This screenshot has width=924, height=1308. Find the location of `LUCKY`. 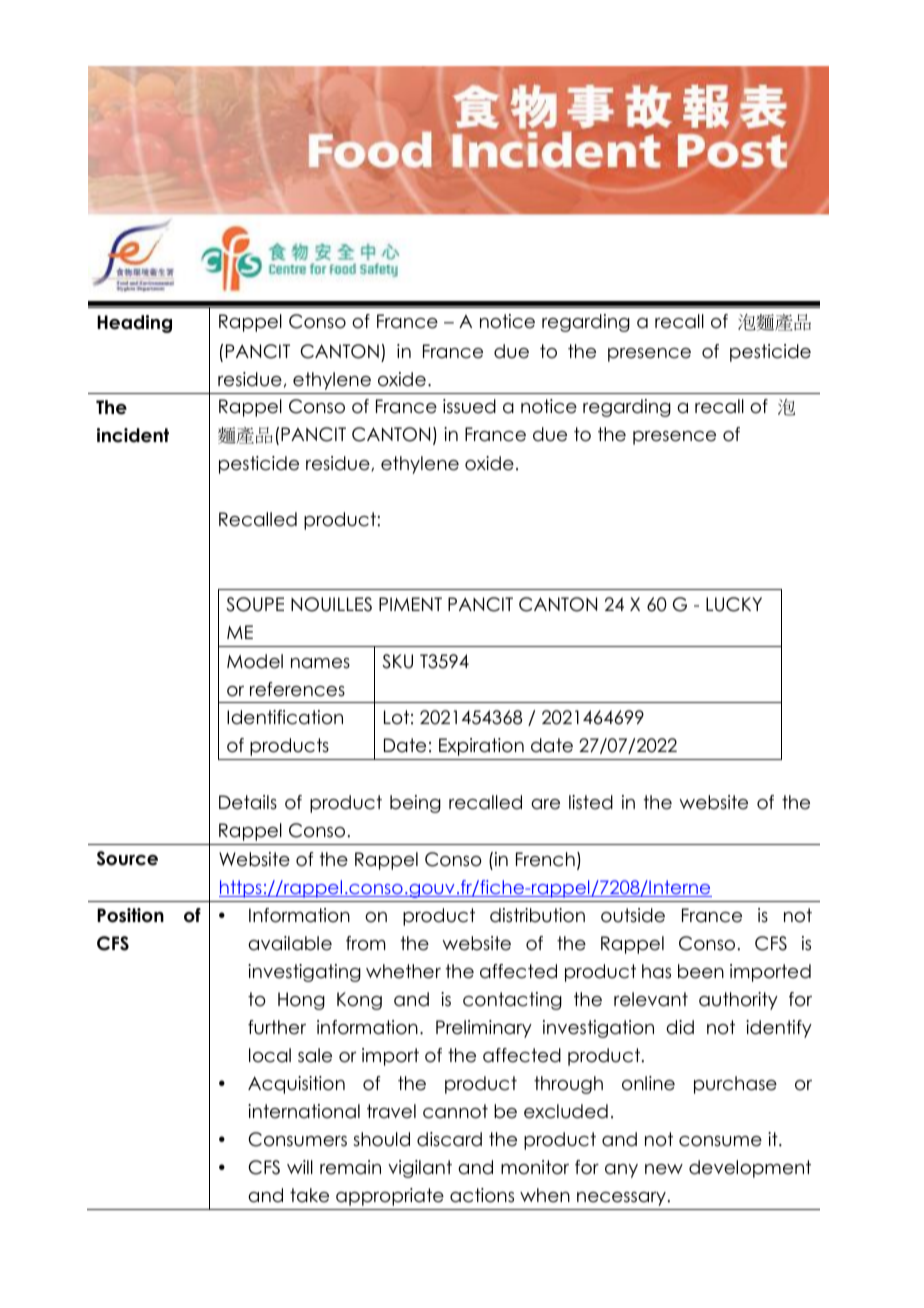

LUCKY is located at coordinates (734, 604).
